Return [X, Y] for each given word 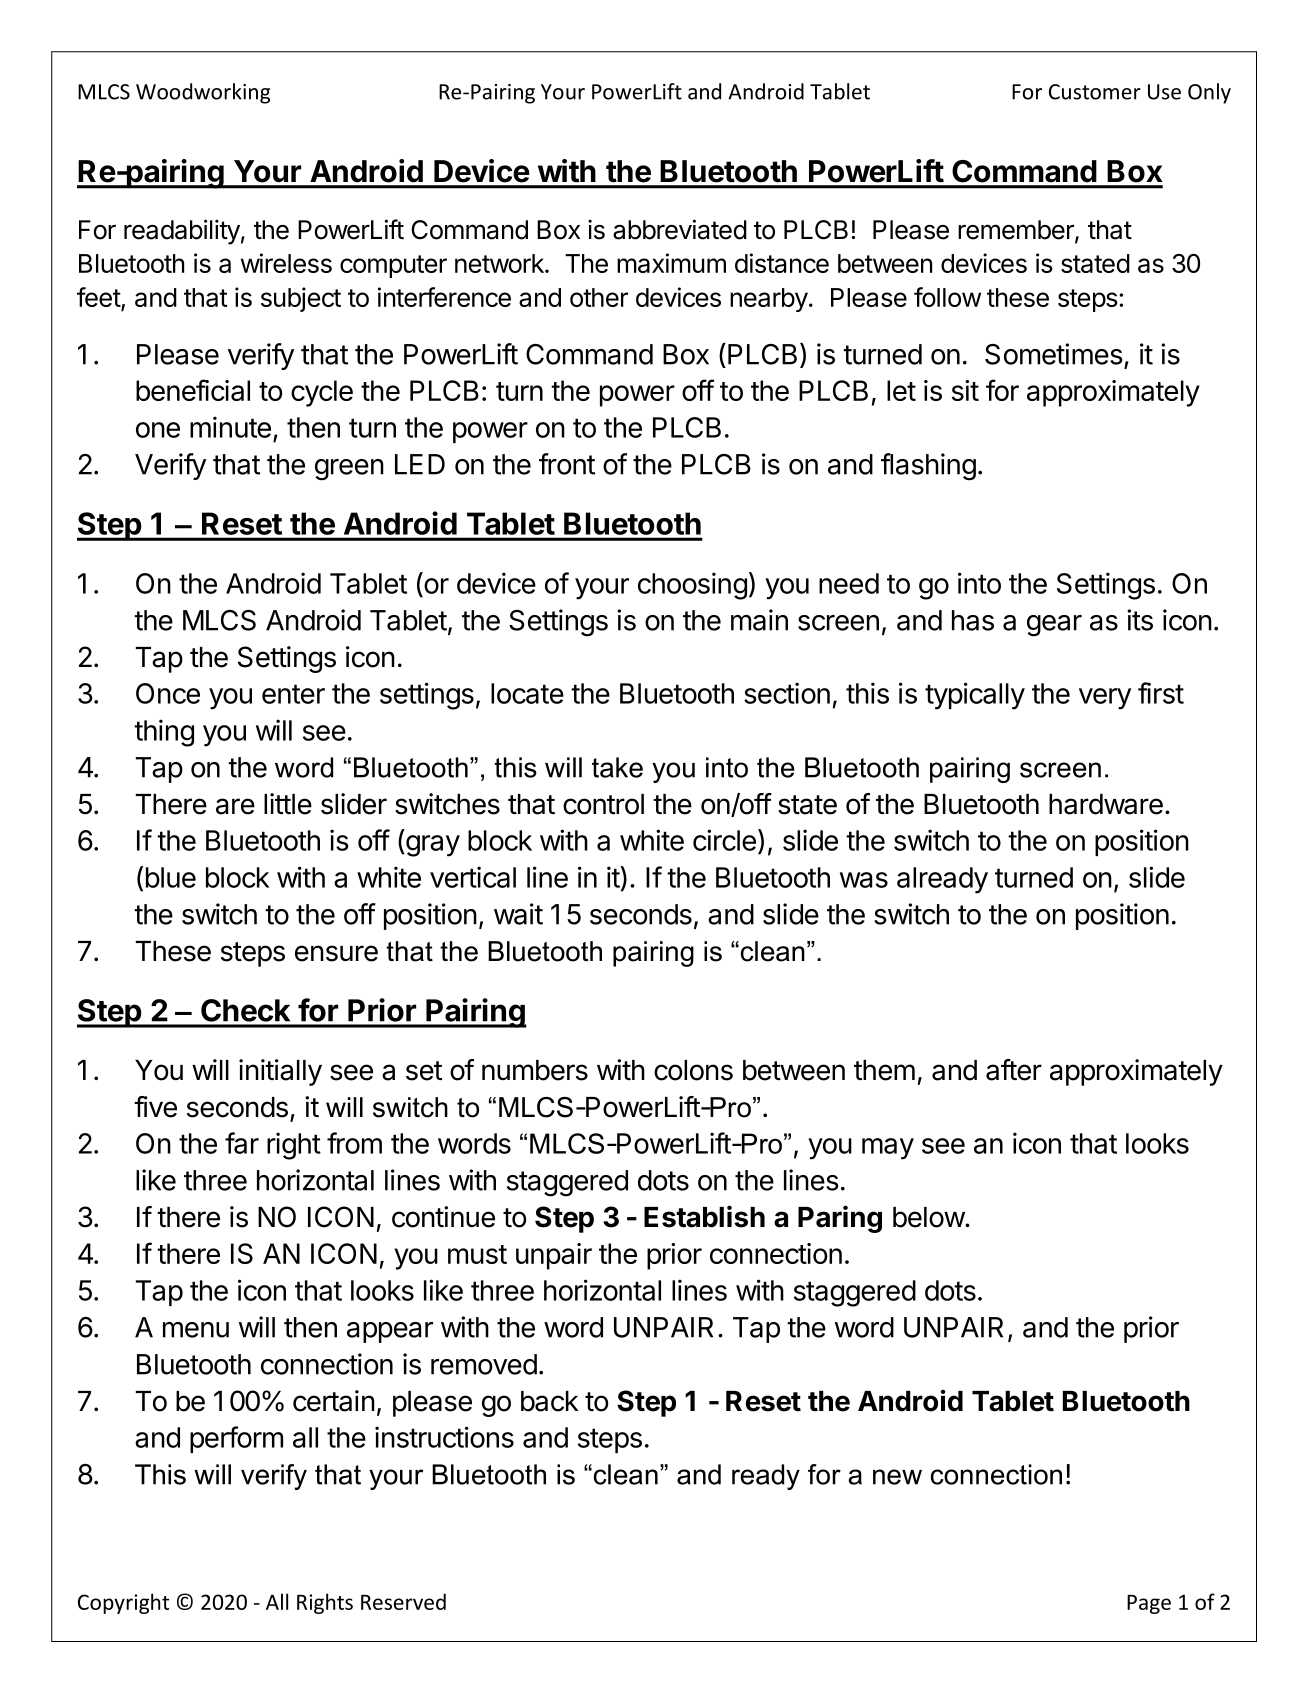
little [288, 804]
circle [724, 840]
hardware [1106, 804]
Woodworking [203, 93]
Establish [704, 1216]
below [929, 1217]
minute [230, 427]
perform [236, 1439]
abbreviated [680, 229]
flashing [928, 467]
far [242, 1143]
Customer [1095, 92]
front [567, 464]
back [550, 1401]
